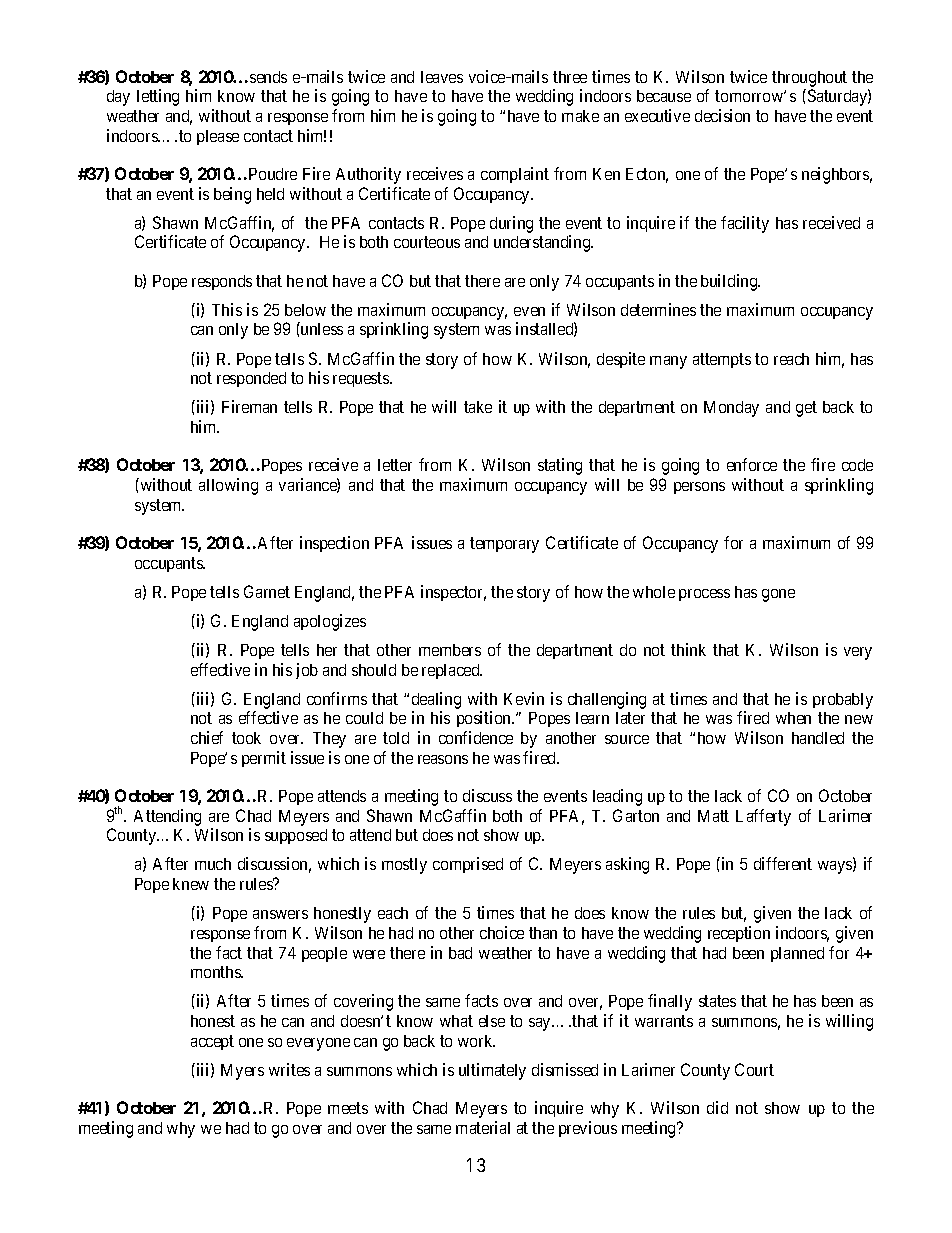  Describe the element at coordinates (793, 718) in the page. I see `when` at that location.
